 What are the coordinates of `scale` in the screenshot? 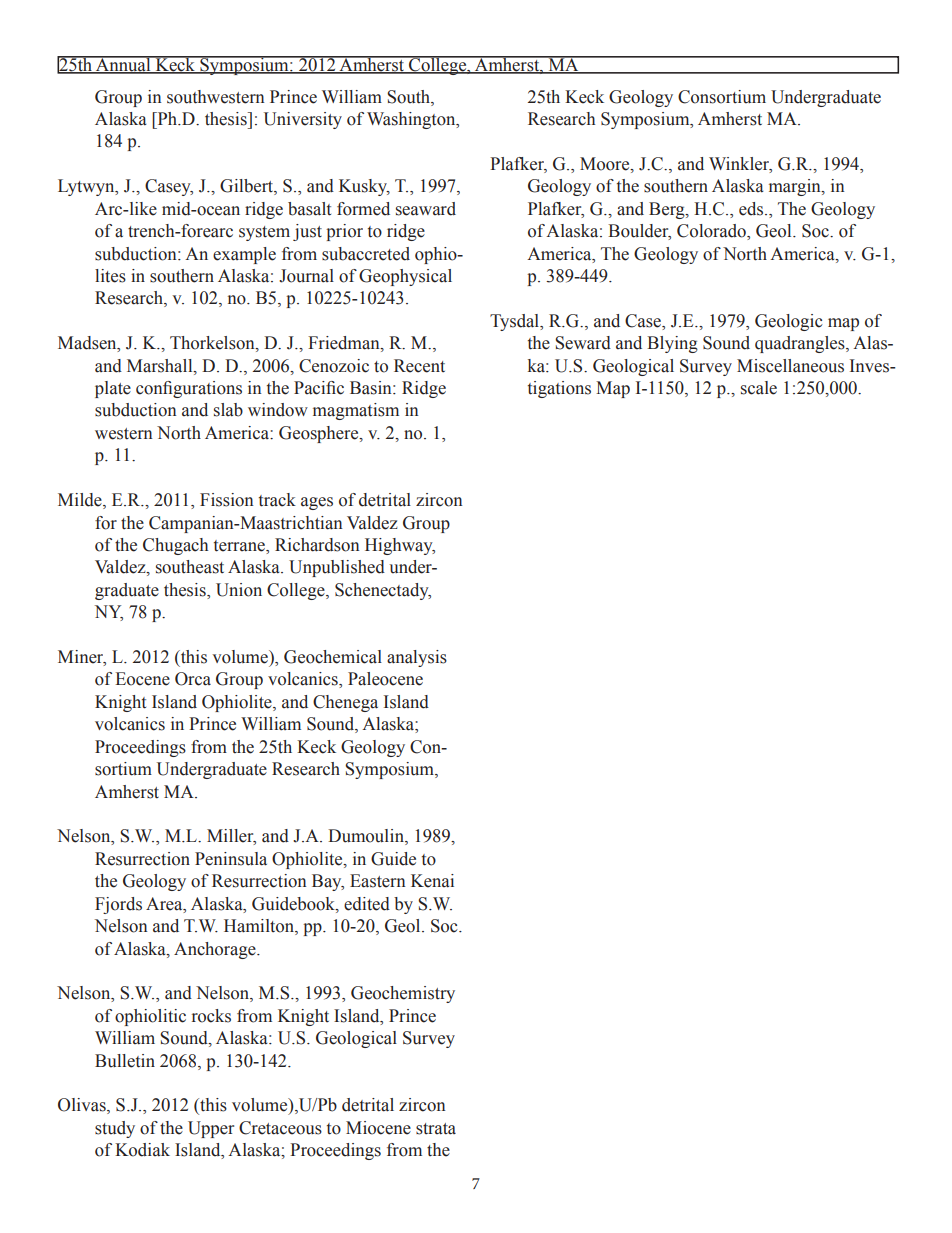 It's located at (759, 388).
